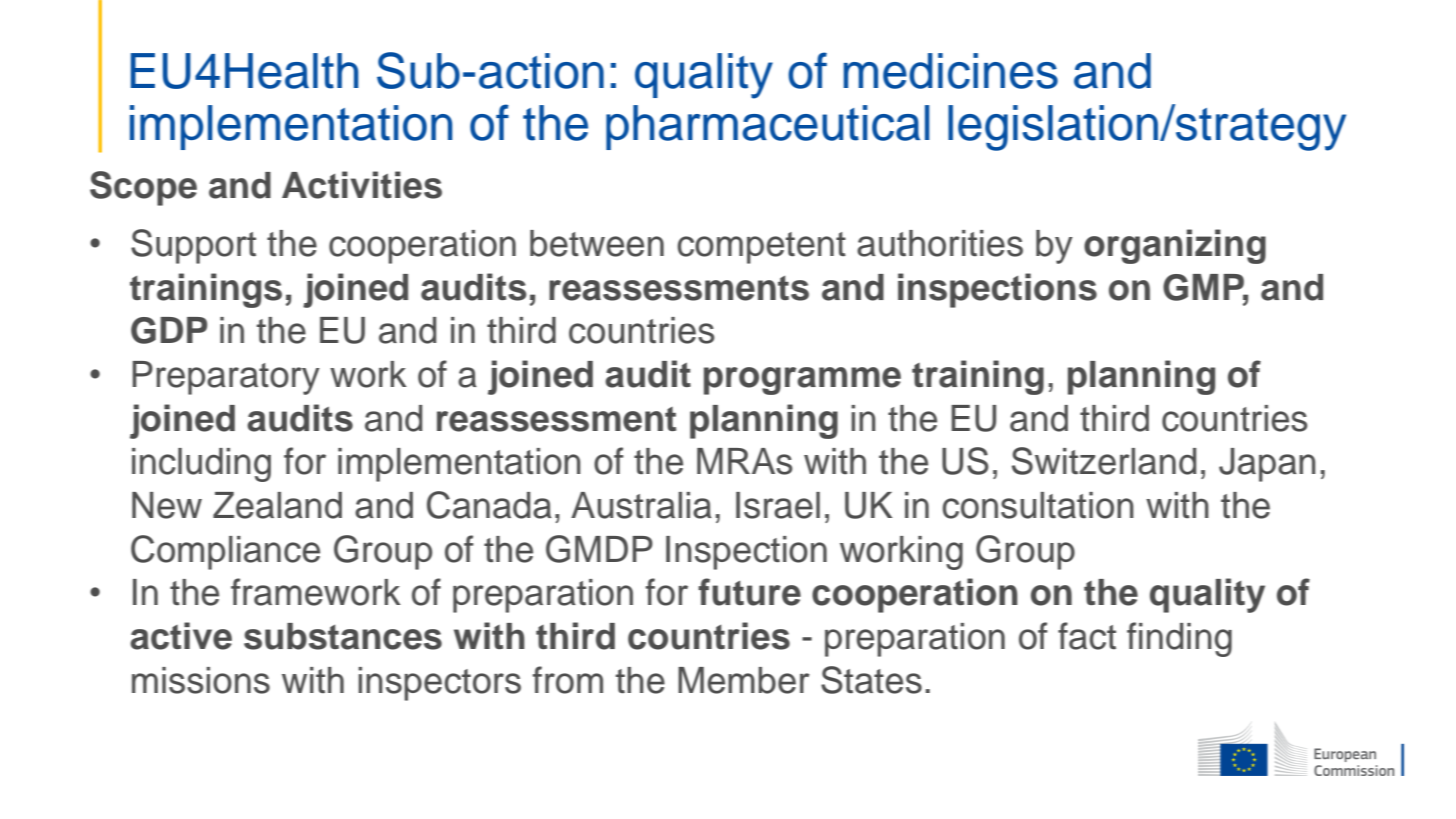 The height and width of the document is (819, 1456). Describe the element at coordinates (201, 680) in the document. I see `missions` at that location.
